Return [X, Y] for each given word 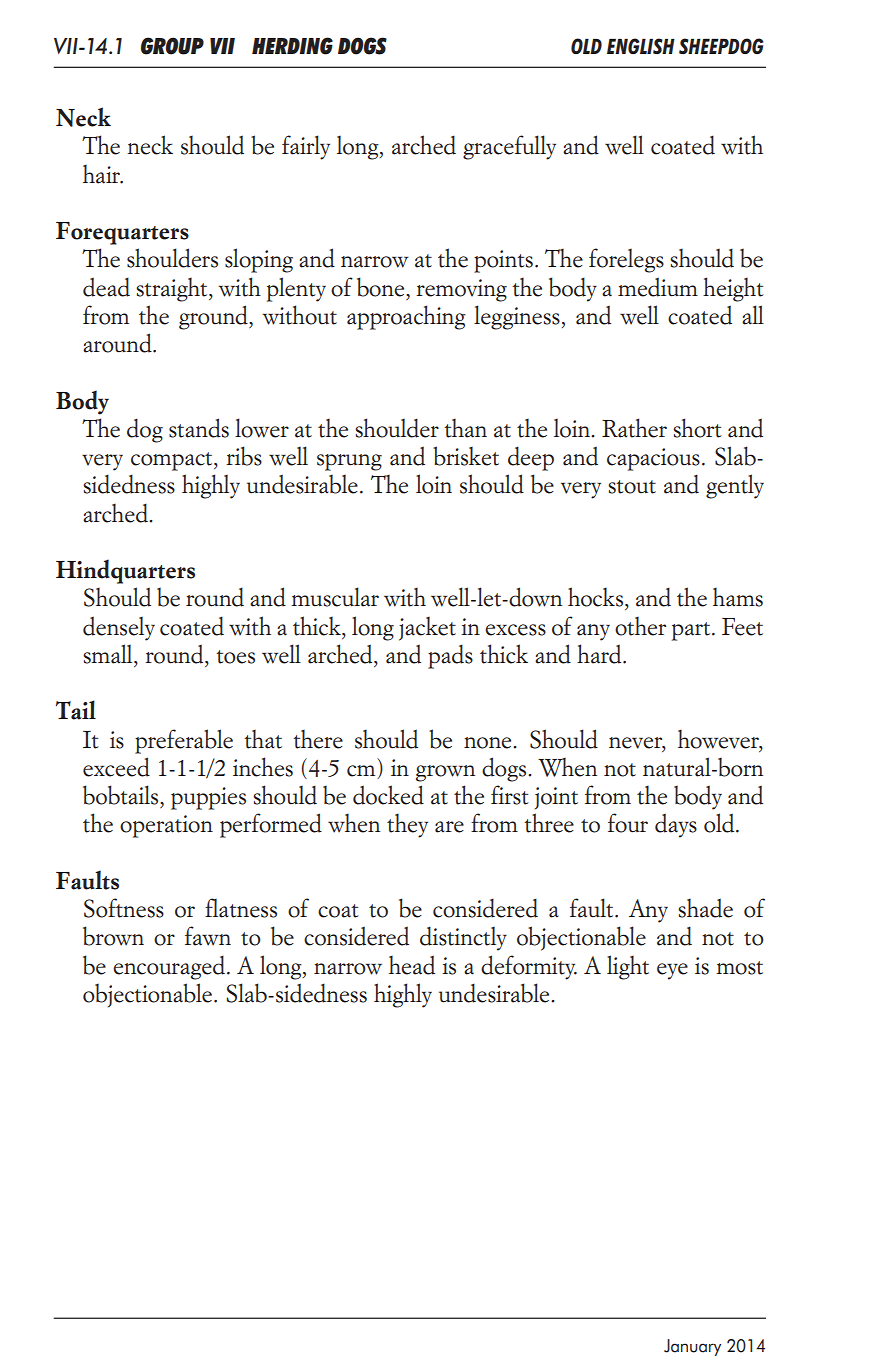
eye [672, 971]
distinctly [463, 938]
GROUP [172, 46]
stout [632, 487]
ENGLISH [641, 46]
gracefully [509, 147]
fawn [208, 936]
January [692, 1347]
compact [173, 461]
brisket [466, 456]
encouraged [169, 967]
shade [705, 908]
